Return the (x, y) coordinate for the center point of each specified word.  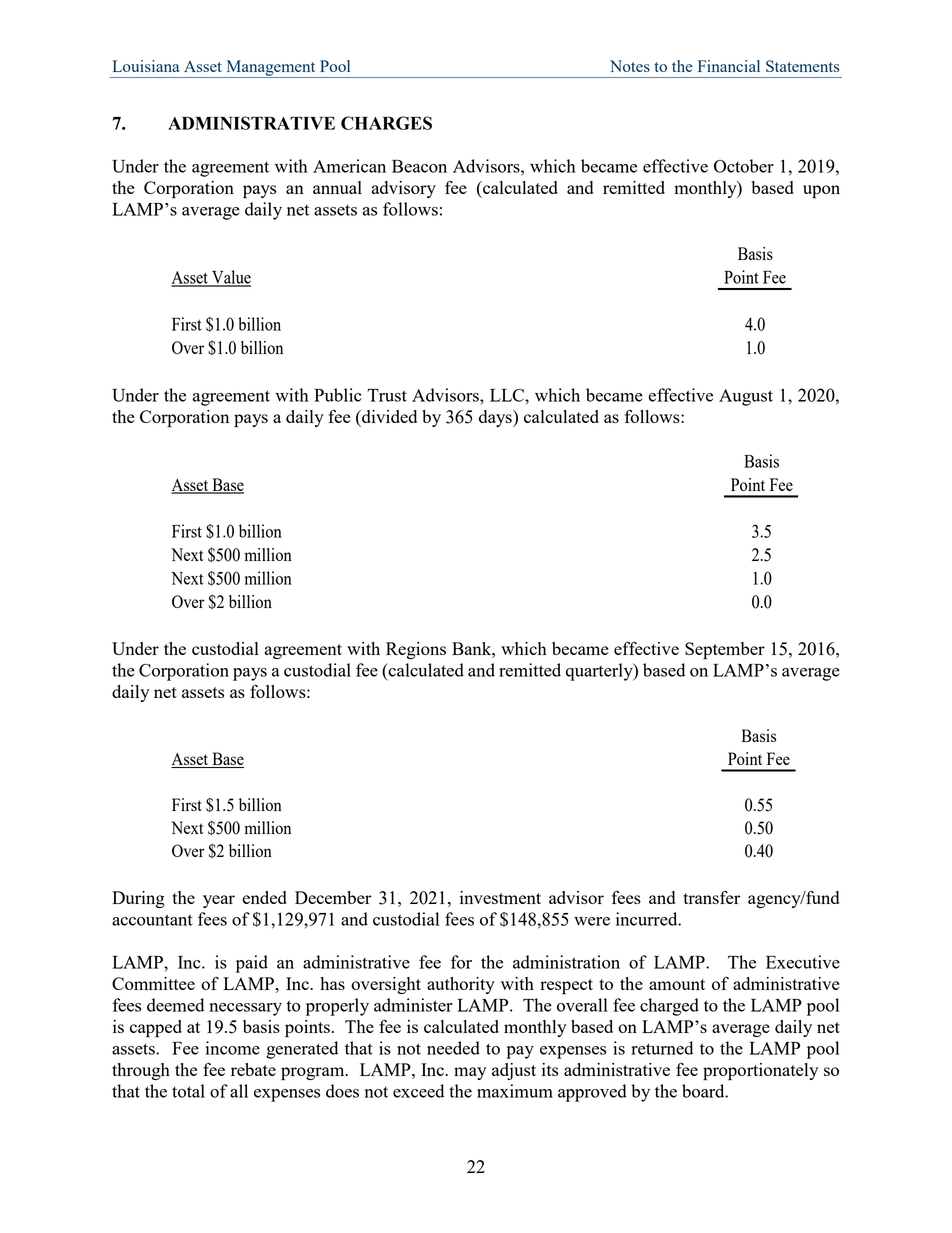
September (725, 651)
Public (338, 395)
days (496, 418)
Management (271, 69)
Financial (729, 66)
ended (264, 897)
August (746, 397)
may (470, 1073)
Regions (416, 650)
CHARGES (386, 123)
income (233, 1048)
